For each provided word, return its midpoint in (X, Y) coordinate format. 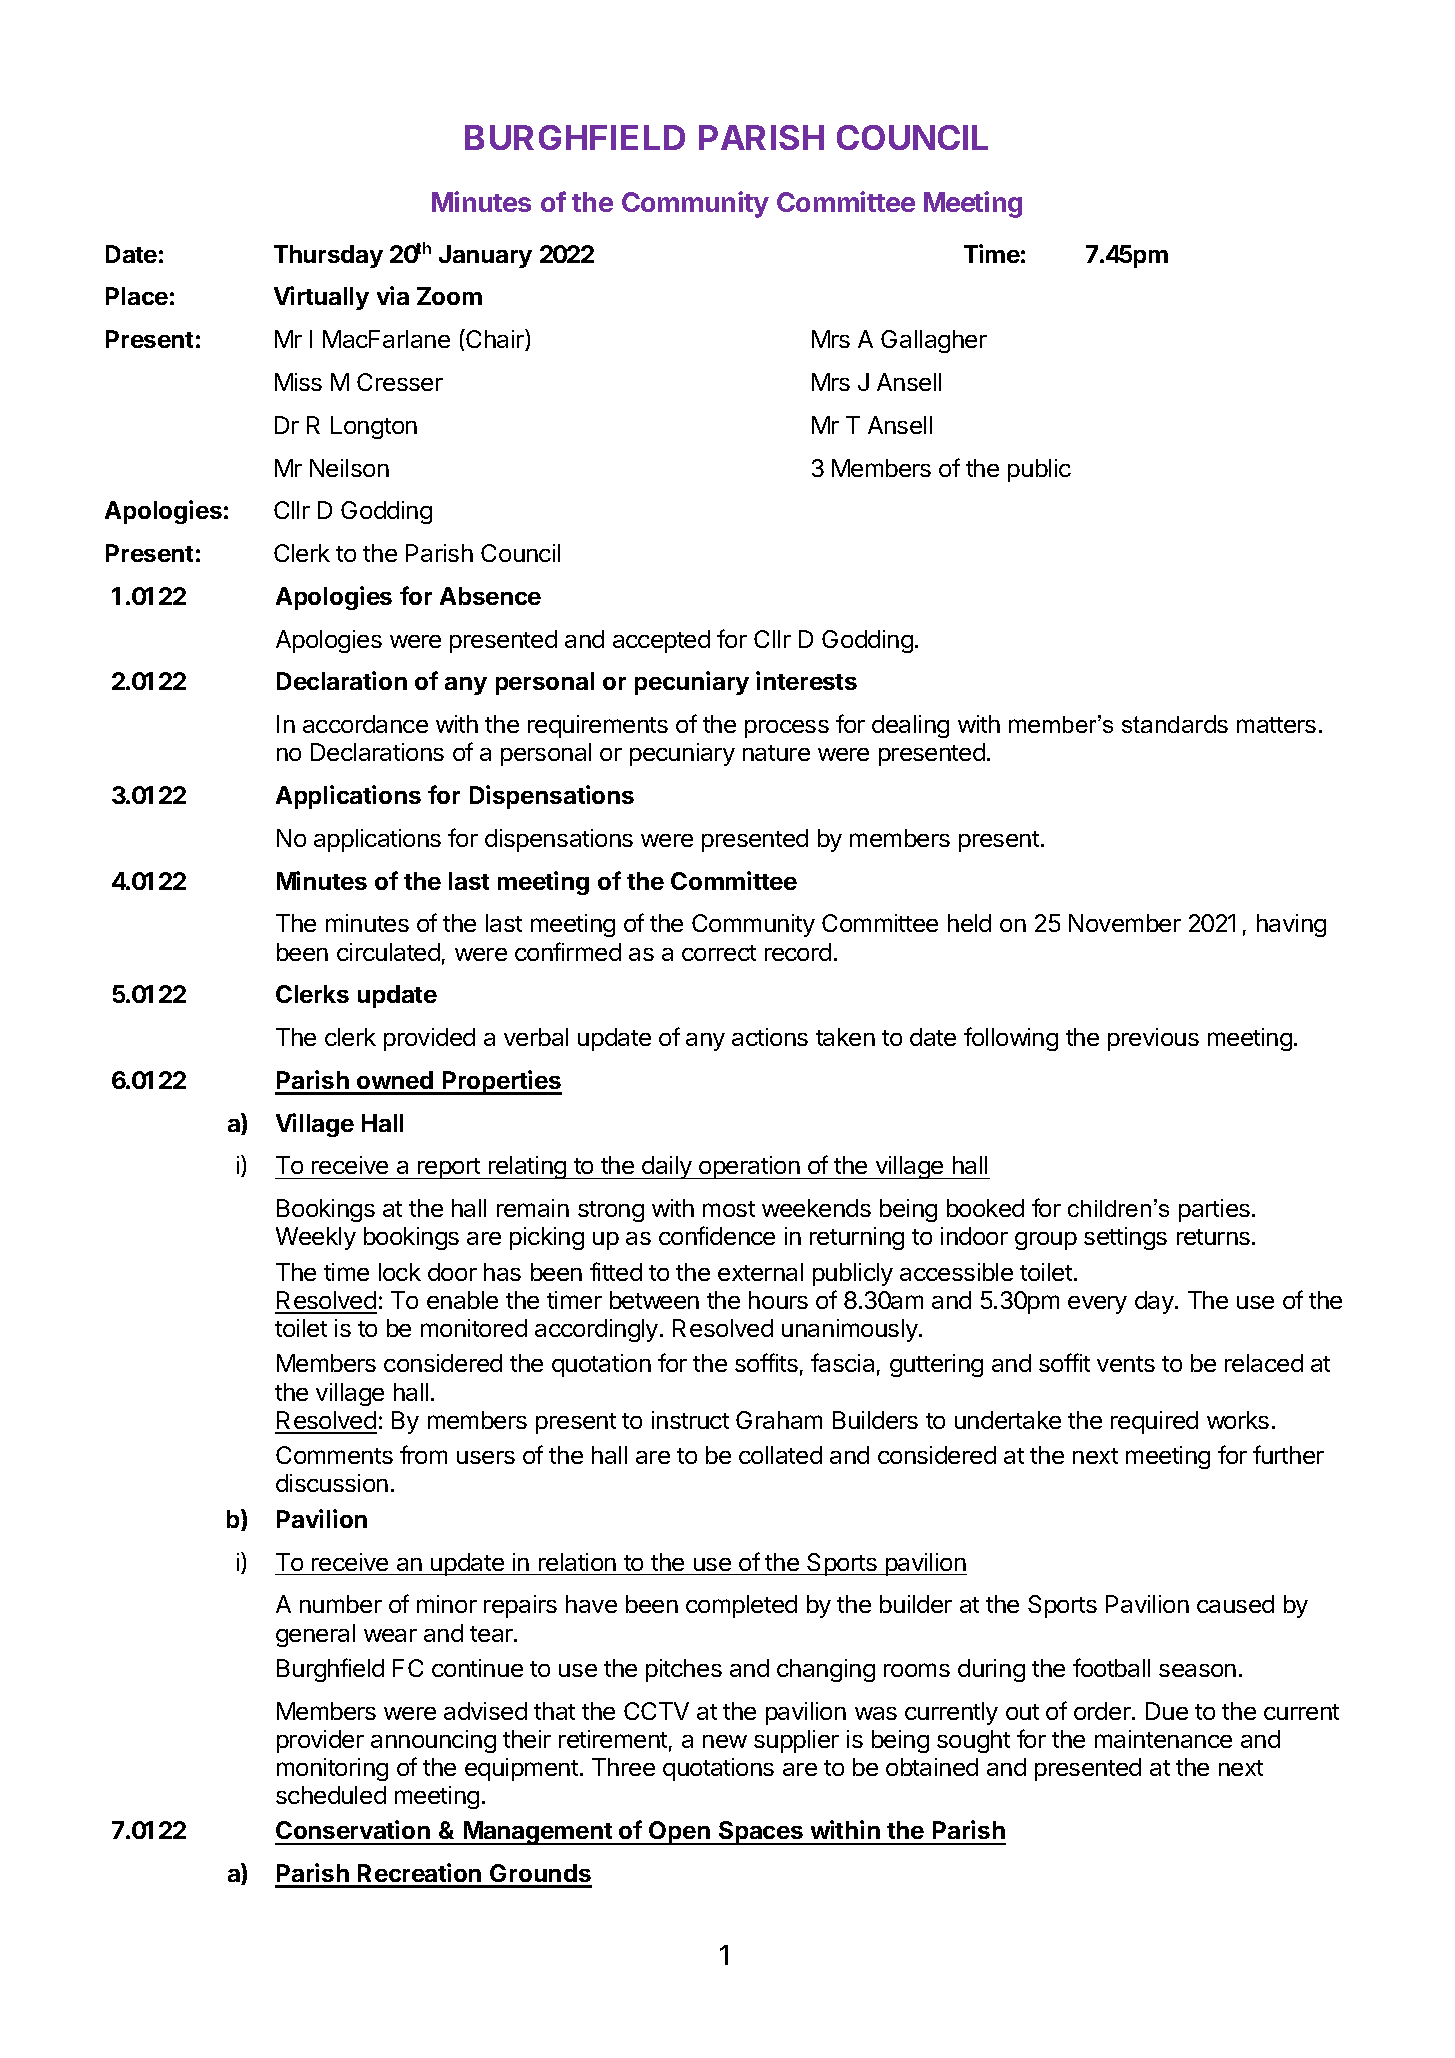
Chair (495, 340)
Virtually (321, 298)
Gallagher (934, 341)
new (725, 1741)
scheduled (331, 1795)
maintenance (1163, 1739)
